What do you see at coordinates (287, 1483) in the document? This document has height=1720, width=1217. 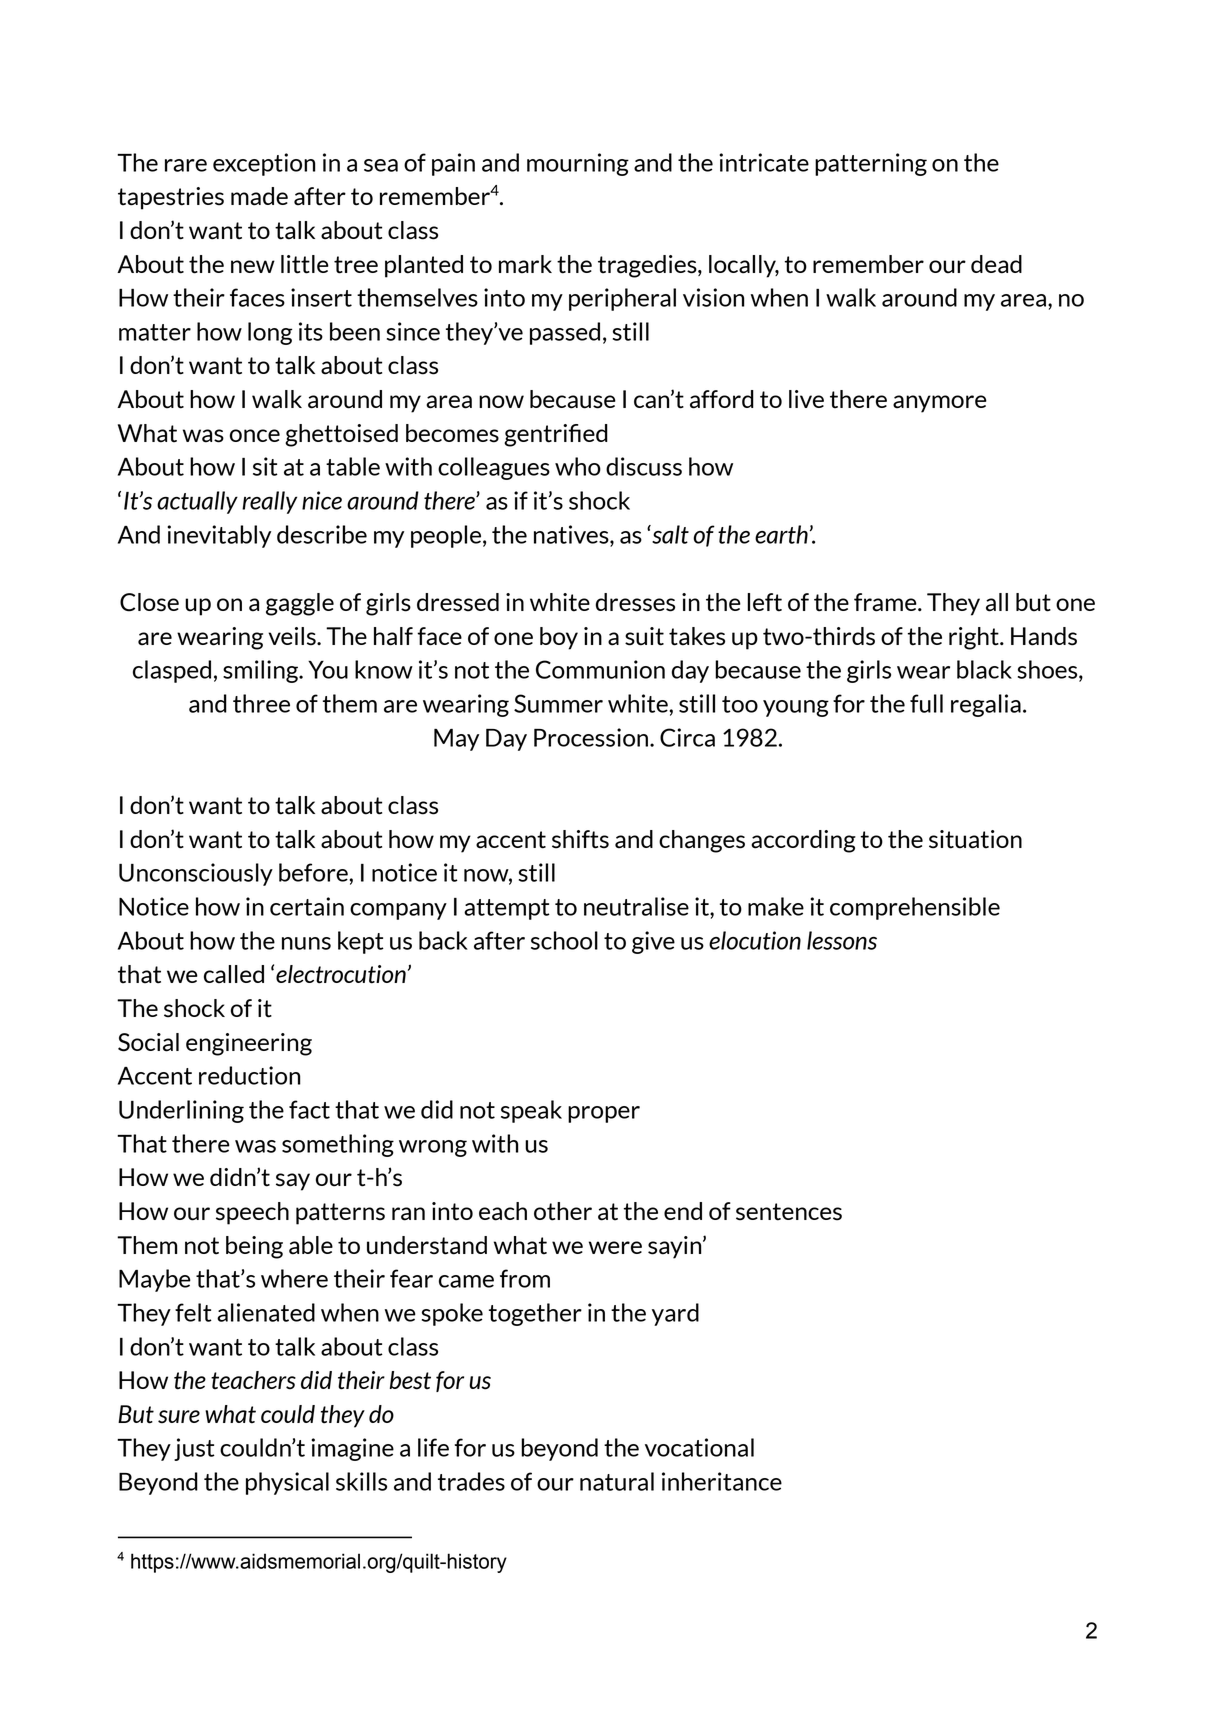 I see `physical` at bounding box center [287, 1483].
